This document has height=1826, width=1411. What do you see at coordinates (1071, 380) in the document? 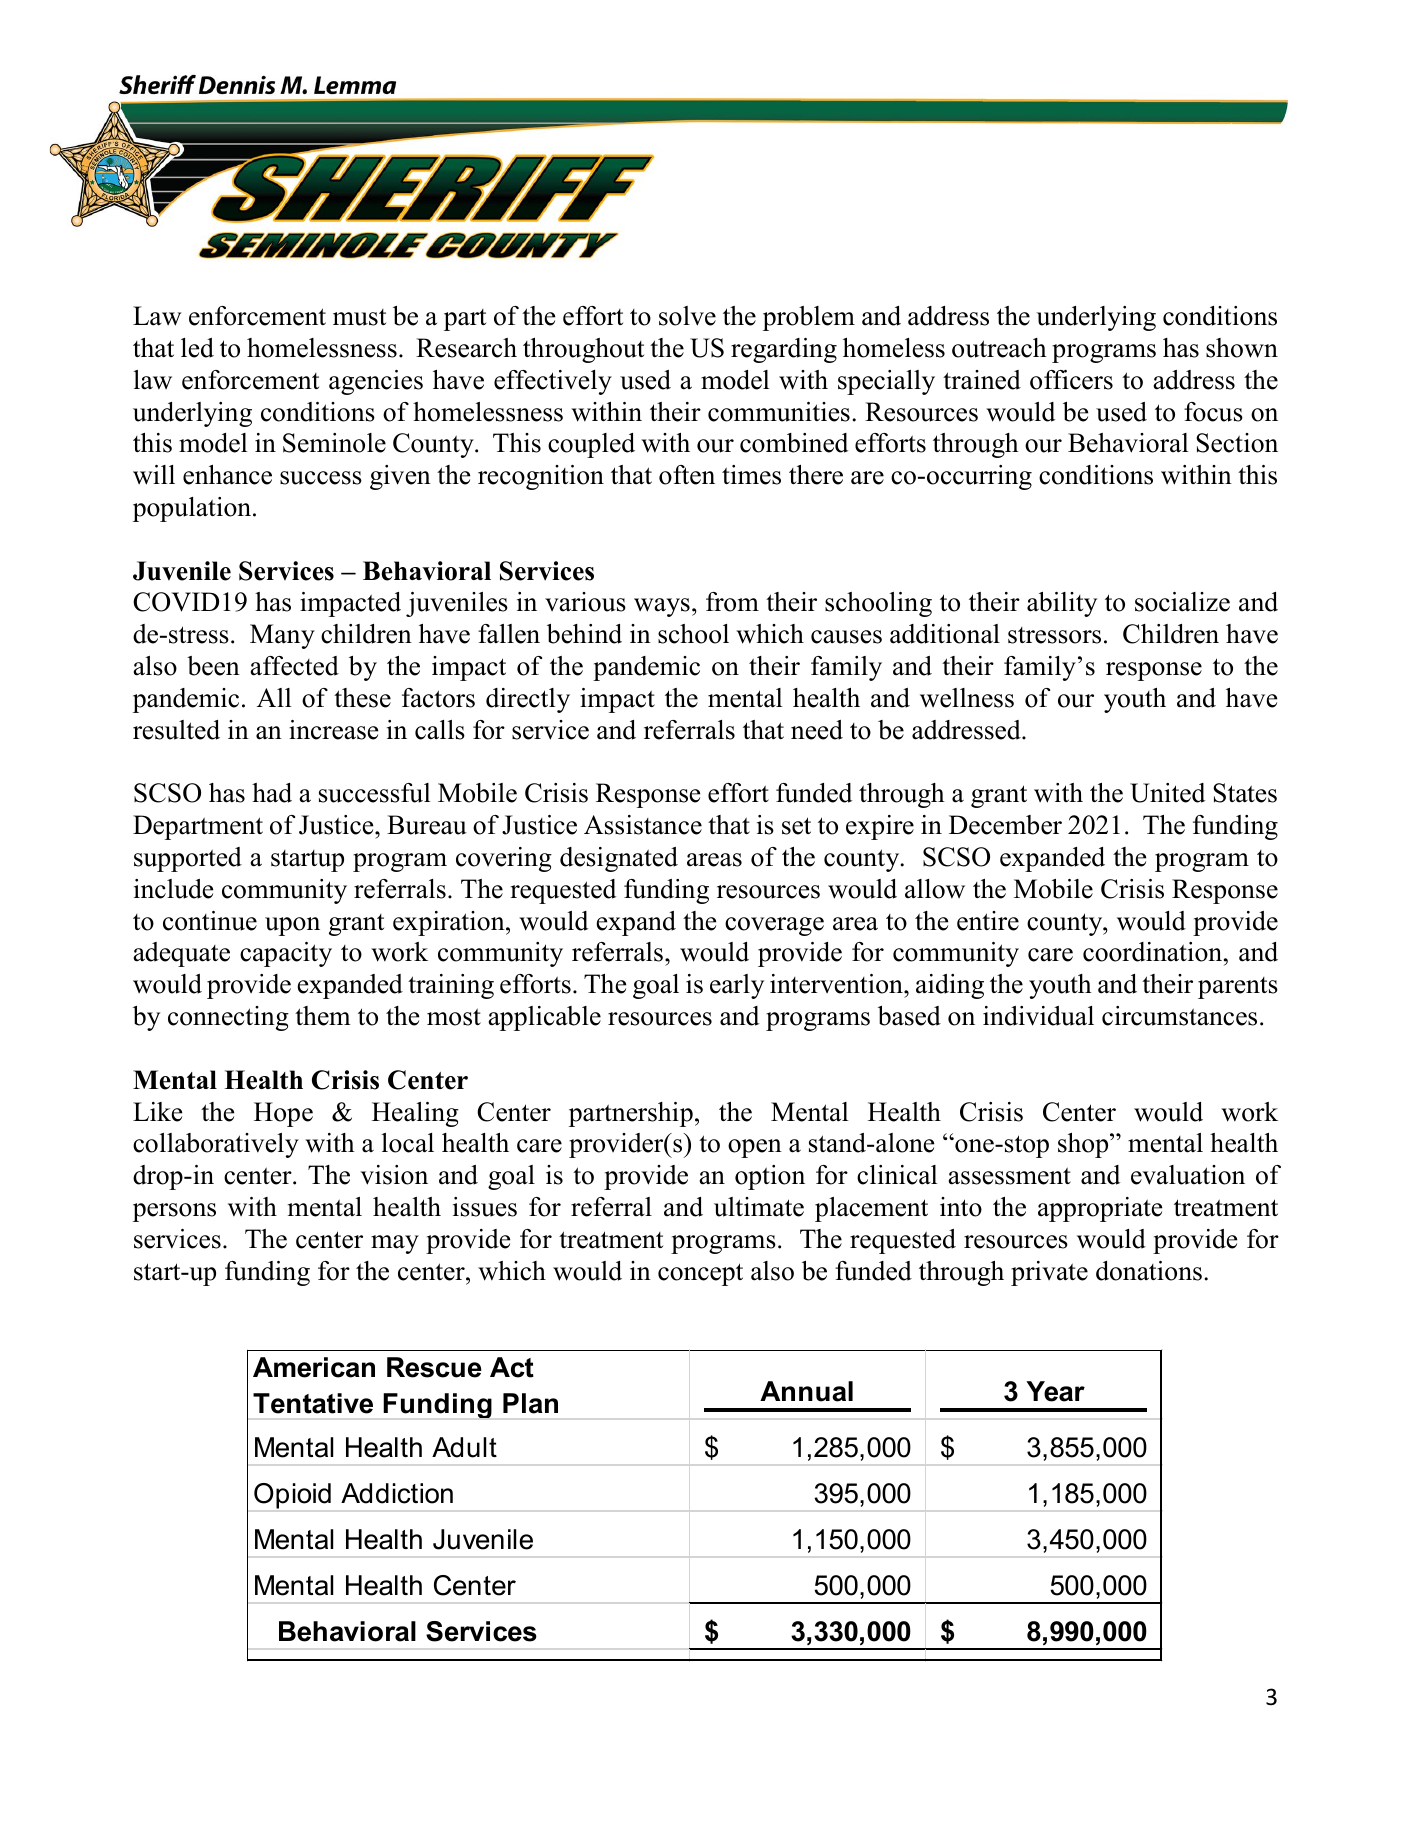
I see `officers` at bounding box center [1071, 380].
